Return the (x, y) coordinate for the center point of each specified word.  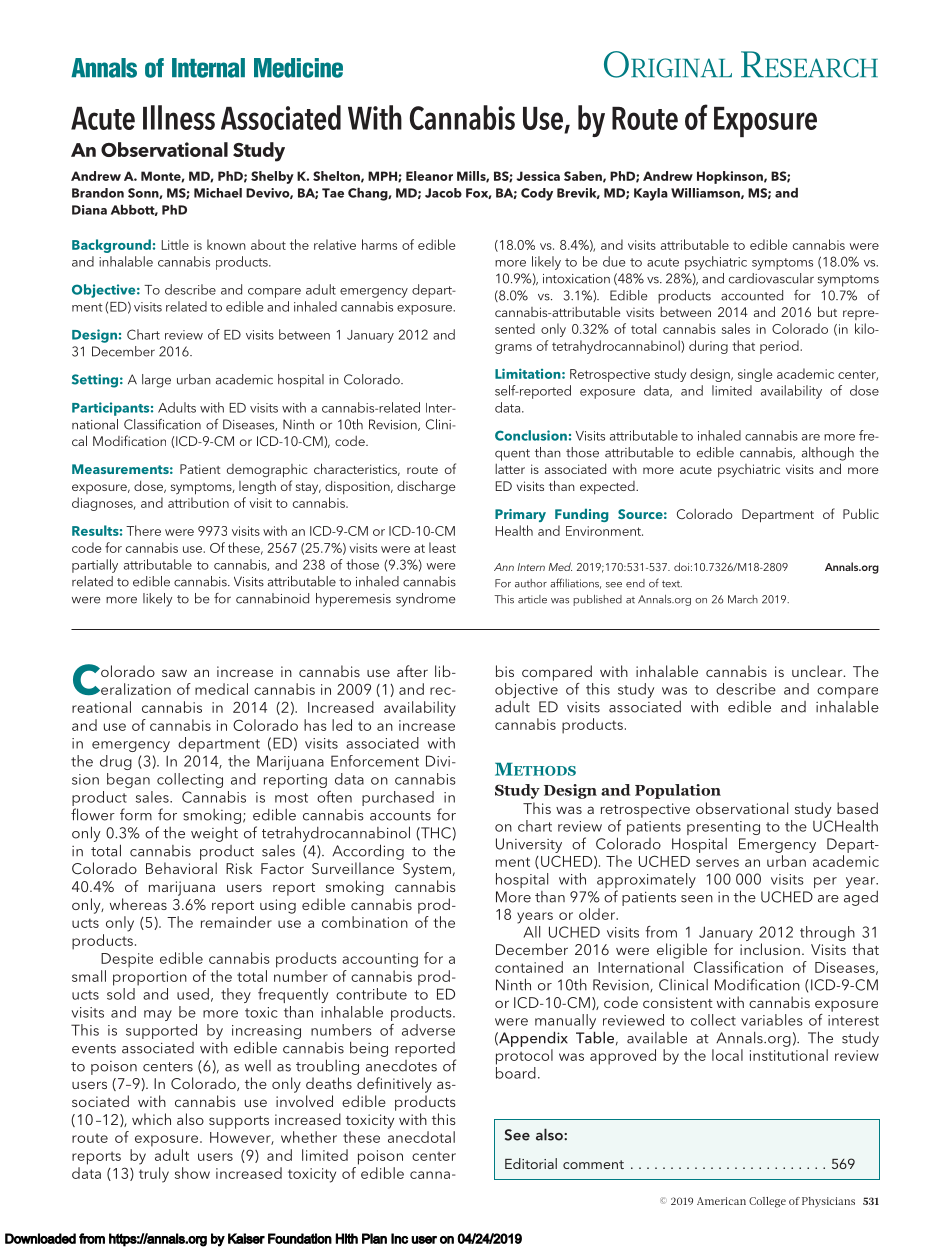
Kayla (651, 194)
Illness (179, 117)
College (767, 1202)
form (136, 814)
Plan (374, 1238)
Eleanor (429, 176)
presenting (723, 828)
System (427, 870)
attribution (198, 502)
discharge (426, 487)
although (828, 454)
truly (154, 1175)
